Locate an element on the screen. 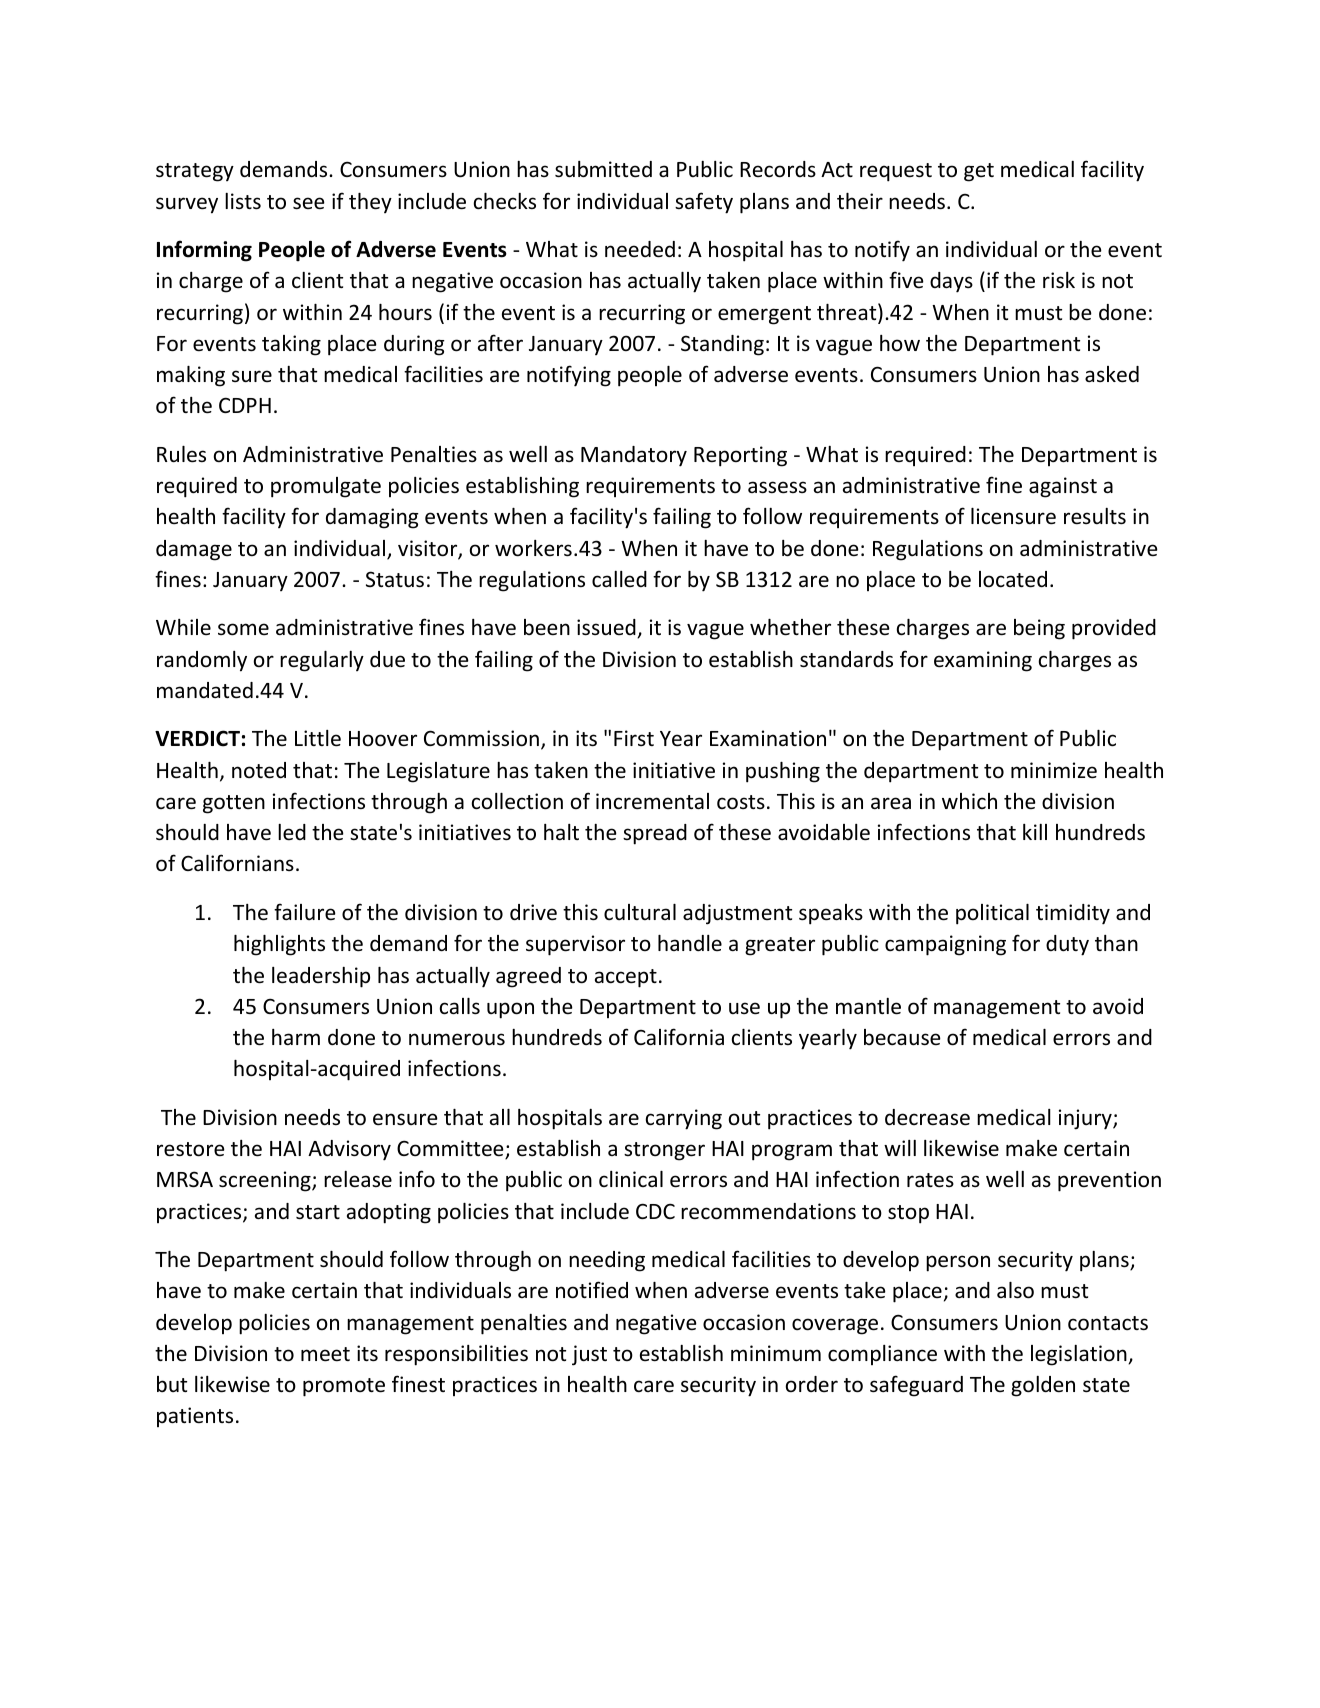 This screenshot has width=1320, height=1708. against is located at coordinates (1063, 487).
